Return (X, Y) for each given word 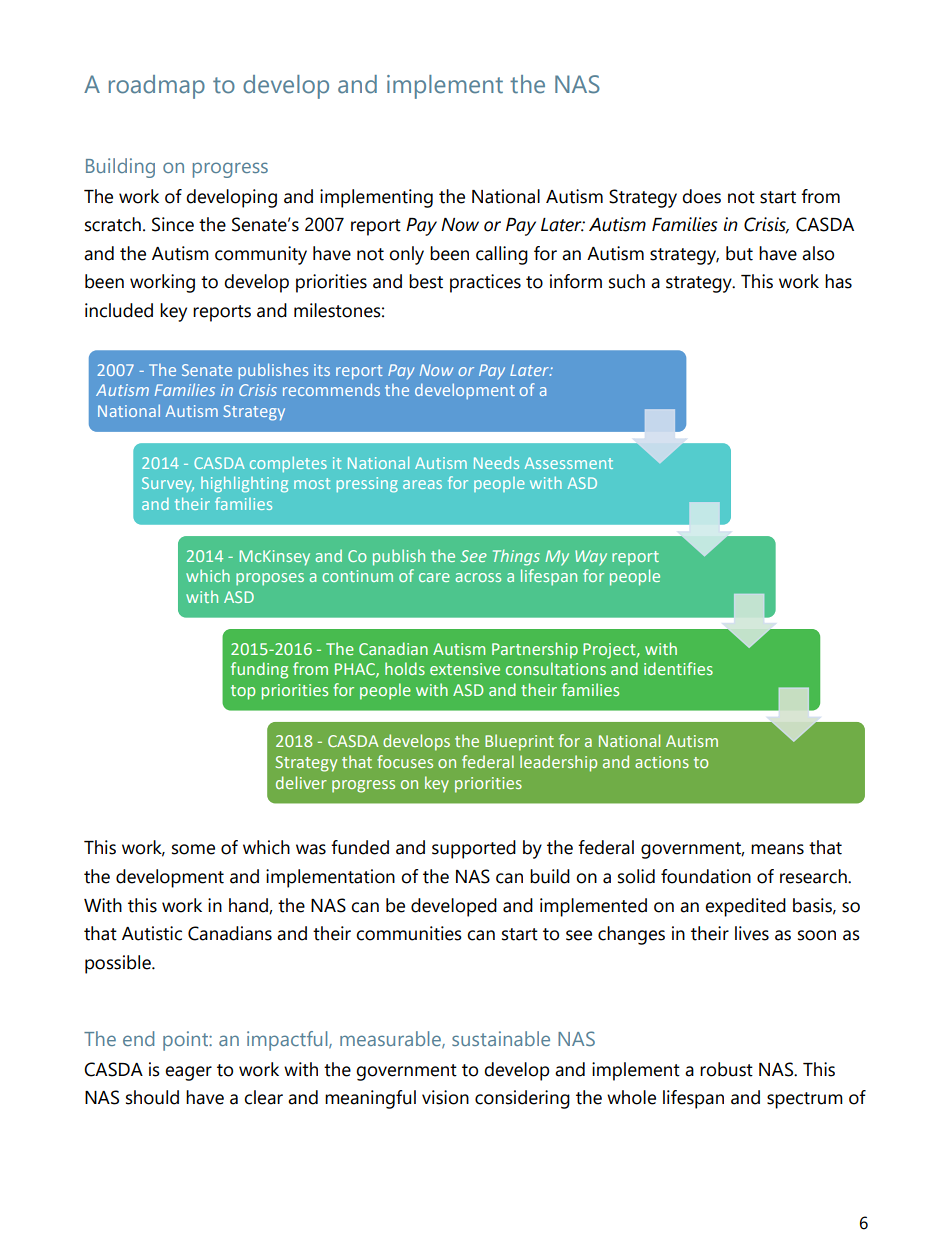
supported (474, 849)
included (119, 310)
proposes (270, 579)
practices (485, 283)
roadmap (157, 87)
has (838, 281)
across (478, 577)
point (186, 1041)
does (701, 196)
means (777, 849)
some (193, 849)
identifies (678, 668)
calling (502, 255)
